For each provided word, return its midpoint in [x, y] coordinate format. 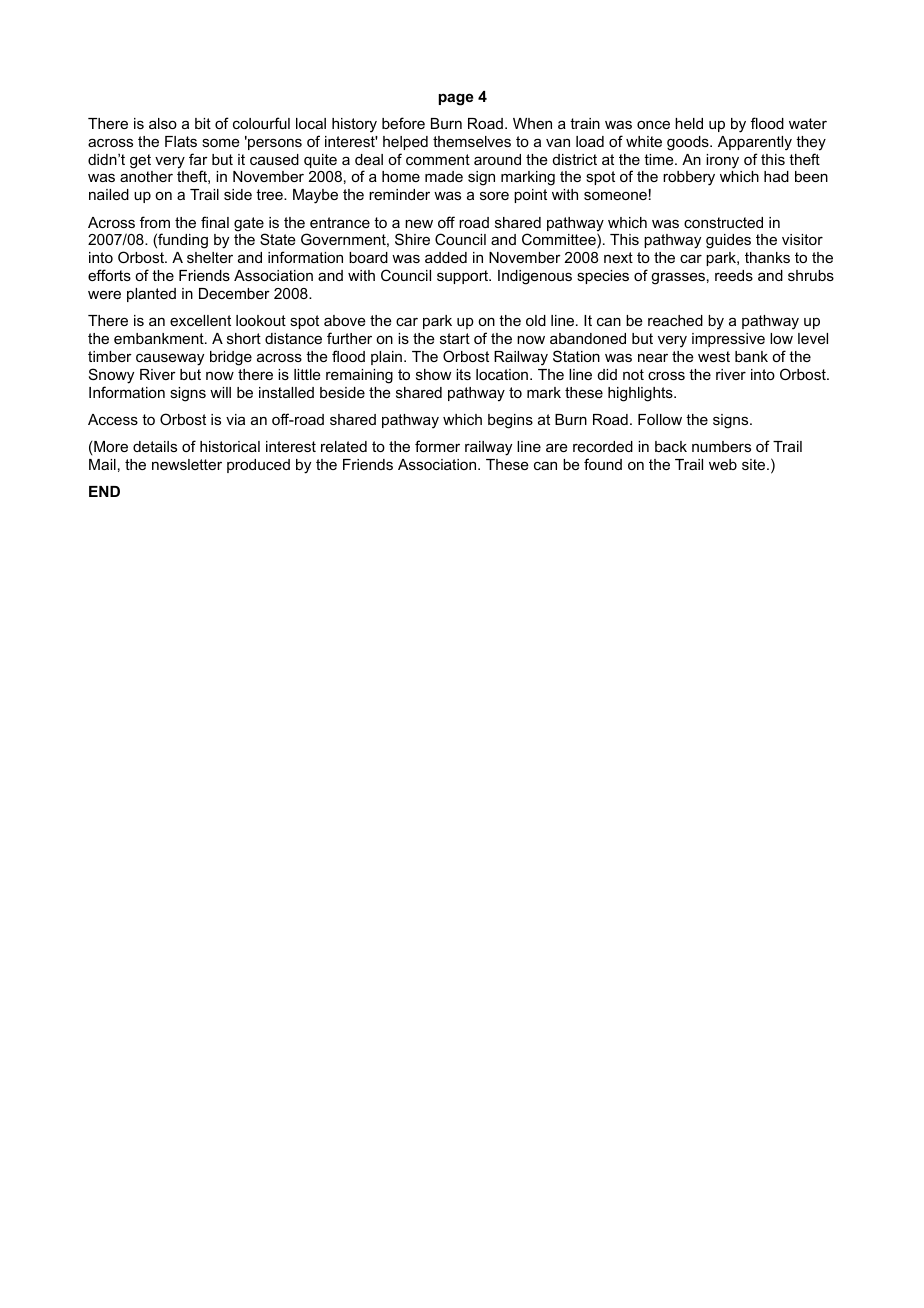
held [689, 123]
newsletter [187, 464]
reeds [734, 275]
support [464, 277]
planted [151, 295]
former [437, 446]
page [456, 99]
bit [203, 123]
